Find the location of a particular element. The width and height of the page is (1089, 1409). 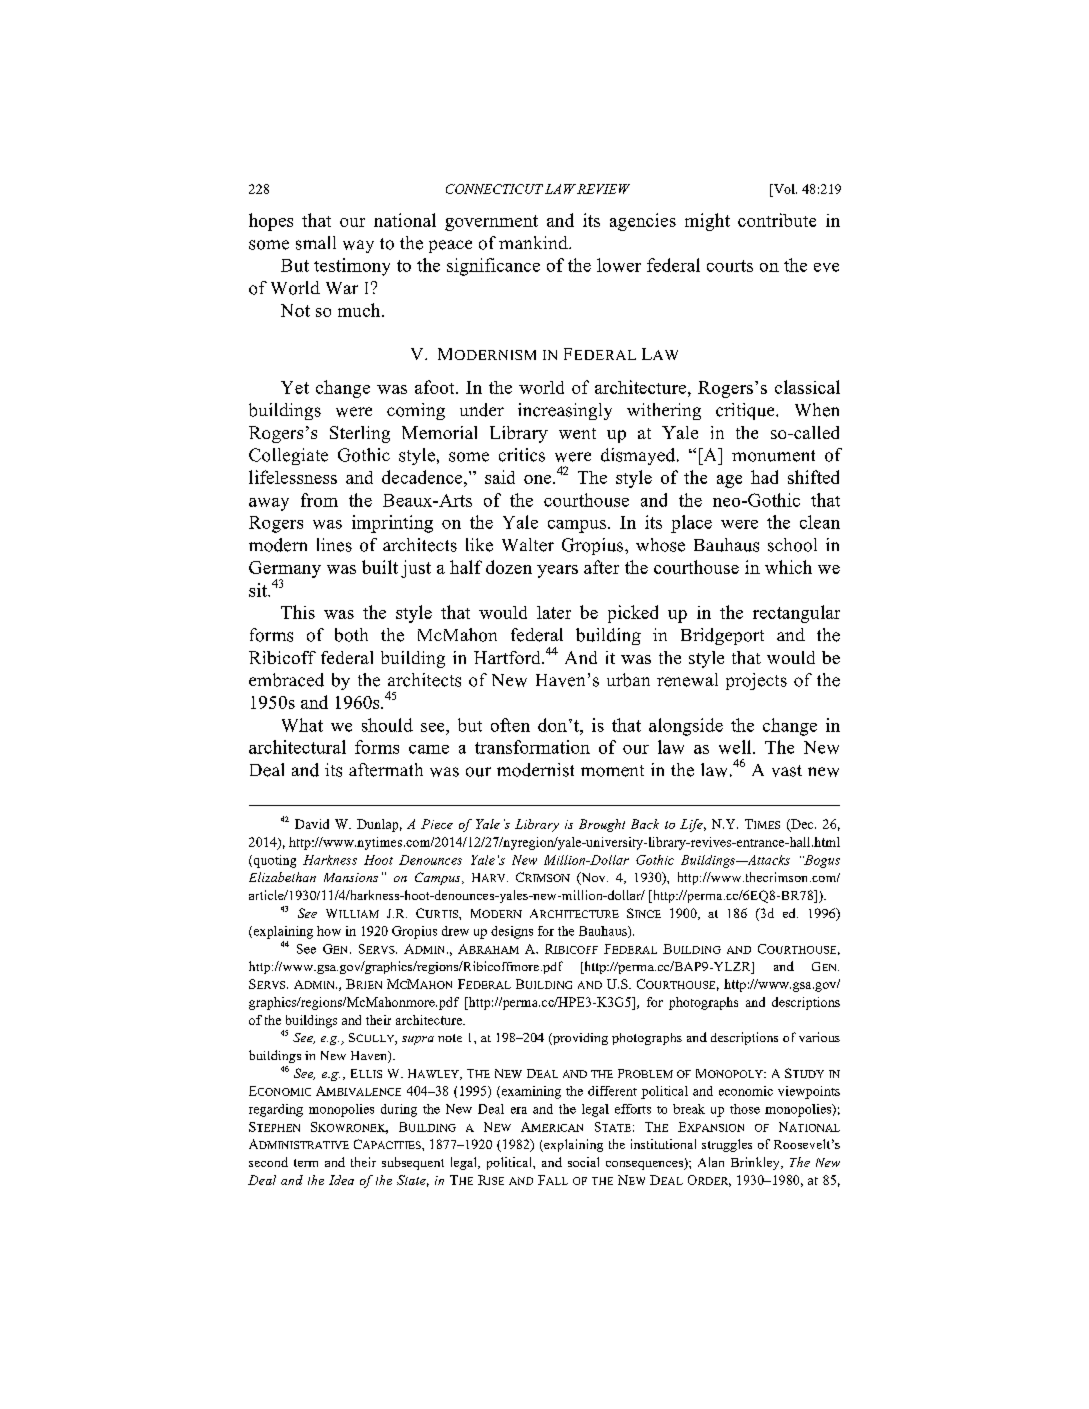

contribute is located at coordinates (777, 220).
